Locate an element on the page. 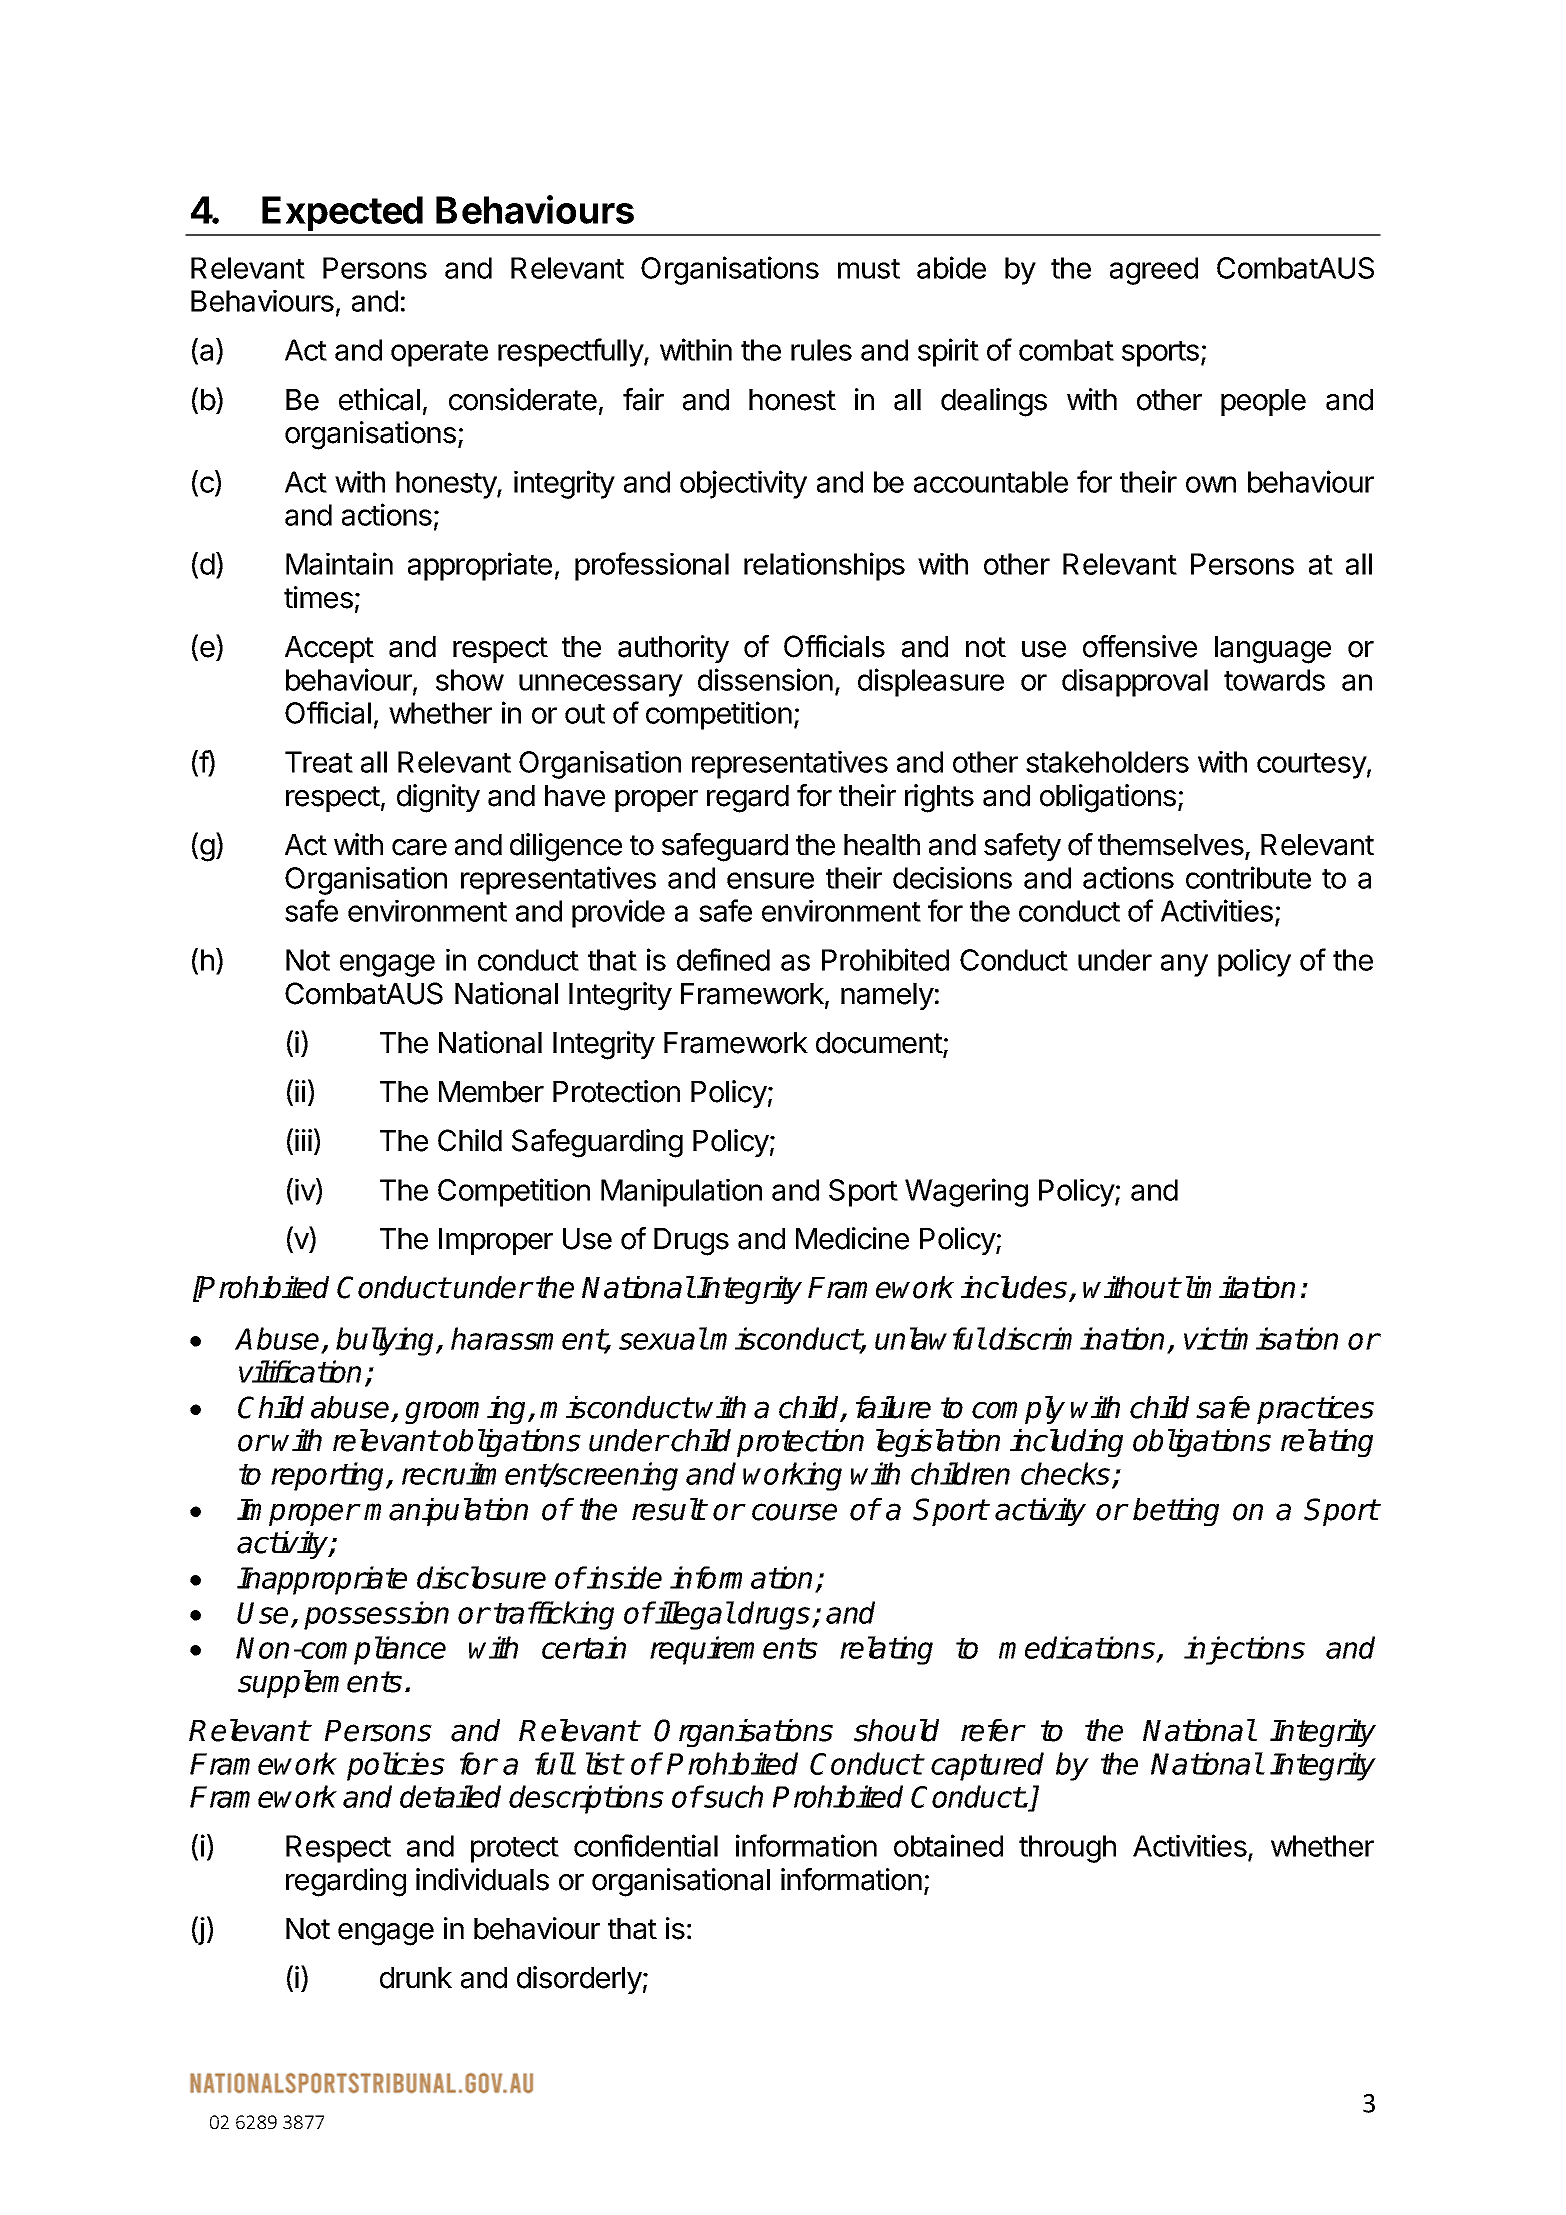 The height and width of the page is (2215, 1566). Member is located at coordinates (491, 1092).
